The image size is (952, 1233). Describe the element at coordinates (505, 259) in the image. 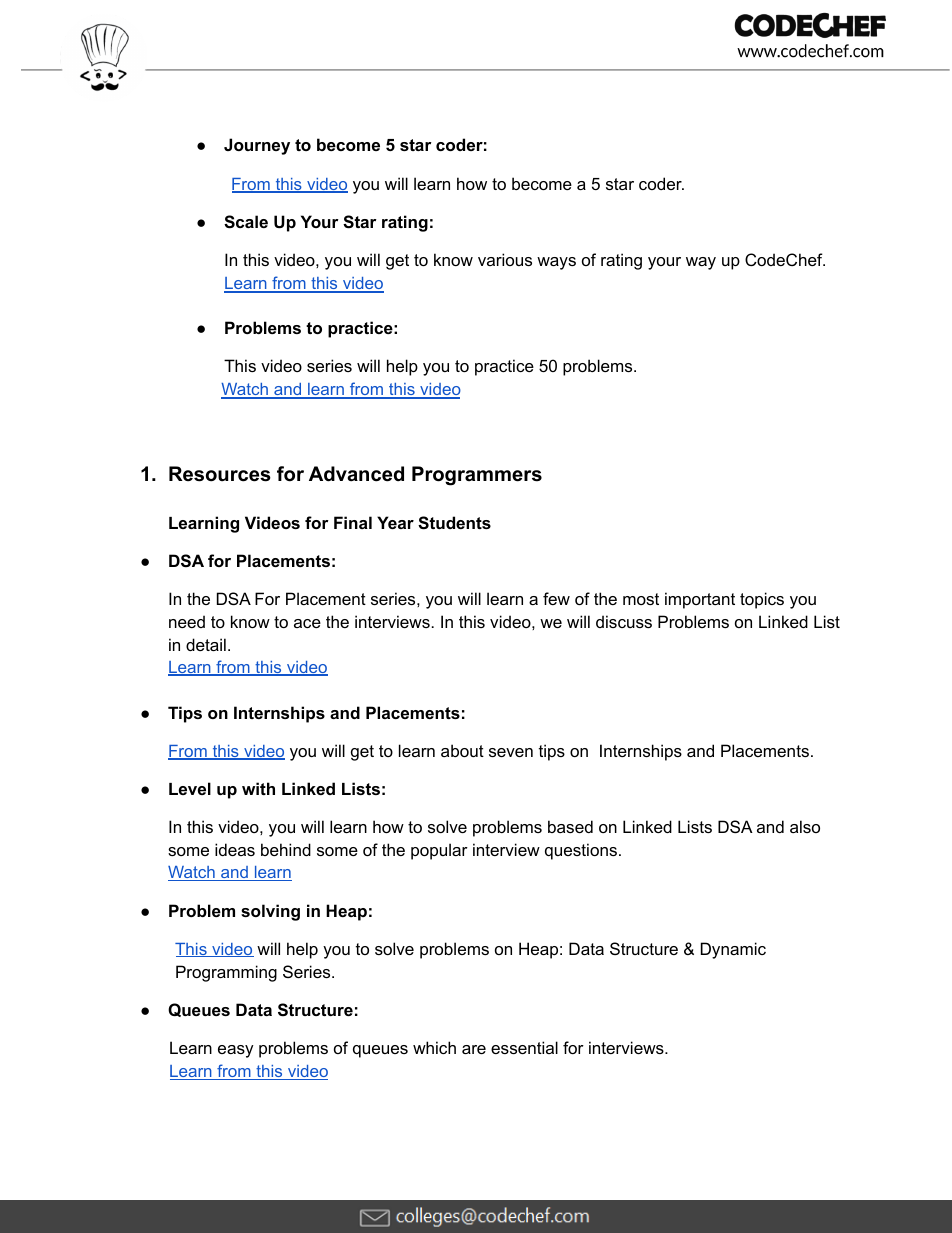

I see `various` at that location.
